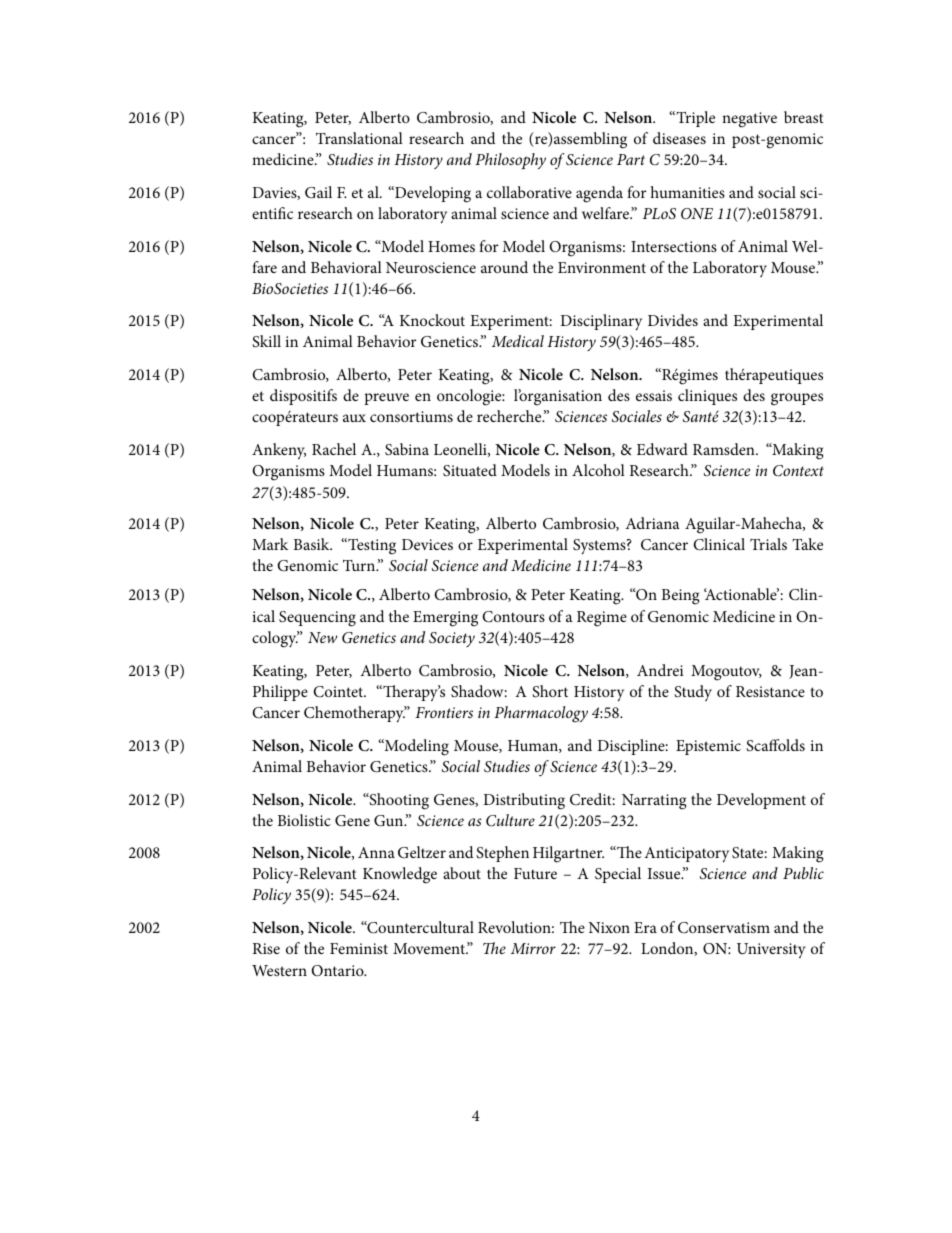 This page has width=952, height=1233. Describe the element at coordinates (359, 138) in the page. I see `Translational` at that location.
